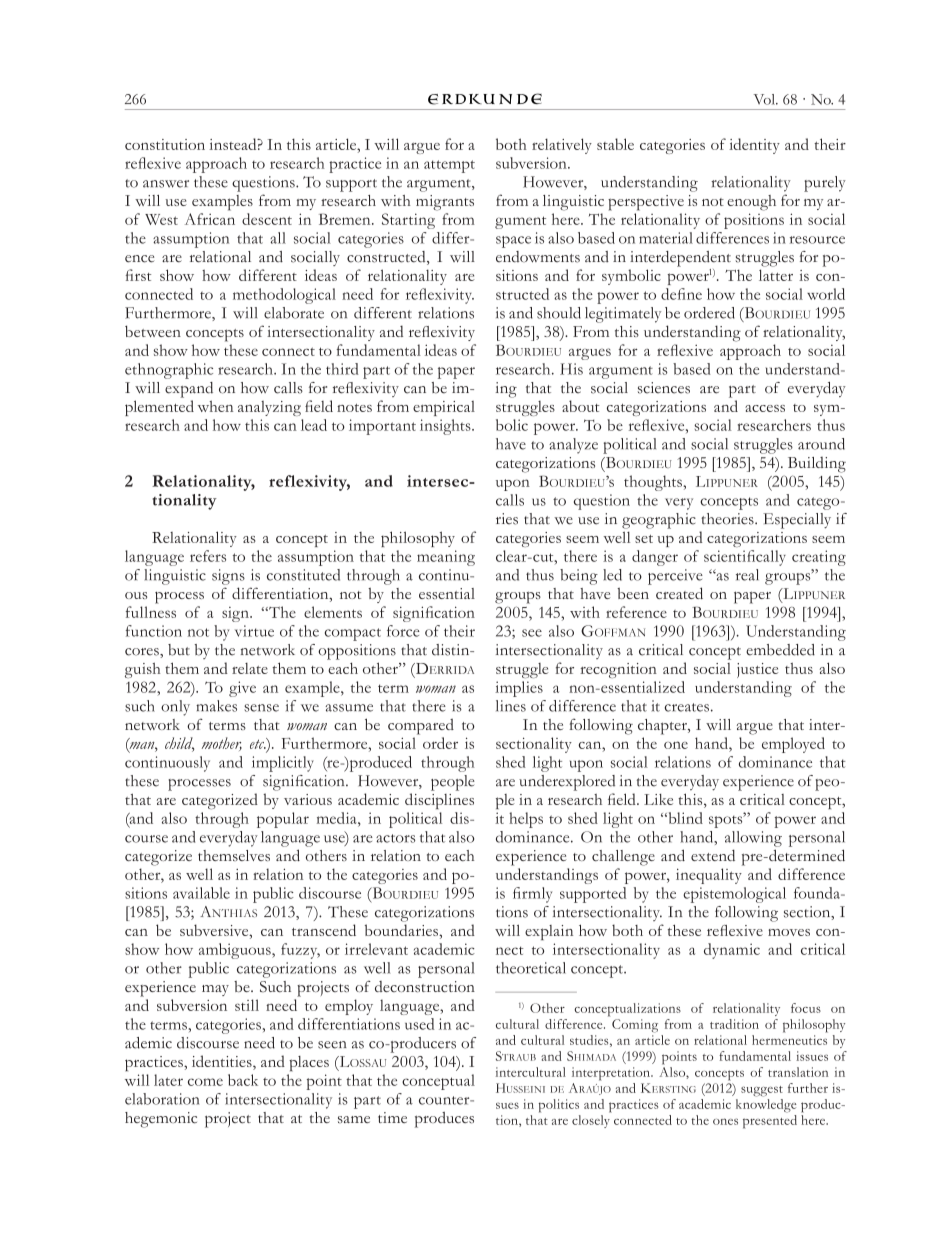 This image has height=1247, width=952. What do you see at coordinates (762, 1091) in the image?
I see `suggest` at bounding box center [762, 1091].
